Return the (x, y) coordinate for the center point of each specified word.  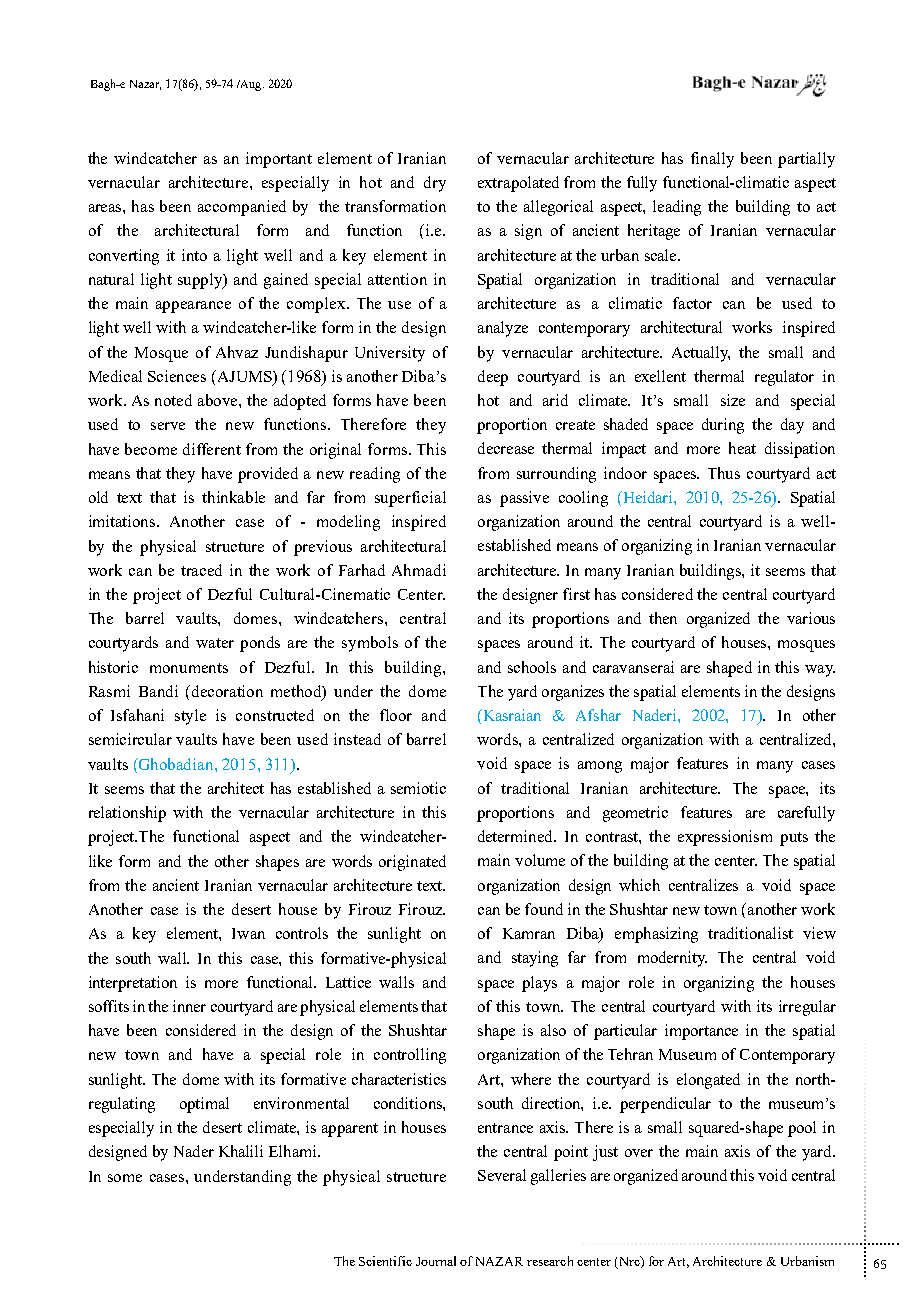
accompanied (242, 208)
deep (493, 378)
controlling (410, 1056)
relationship (127, 814)
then (663, 618)
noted (173, 400)
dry (435, 184)
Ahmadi (419, 570)
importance (701, 1032)
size (733, 400)
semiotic (418, 788)
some (125, 1178)
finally (712, 160)
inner (189, 1006)
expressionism (725, 838)
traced (201, 570)
